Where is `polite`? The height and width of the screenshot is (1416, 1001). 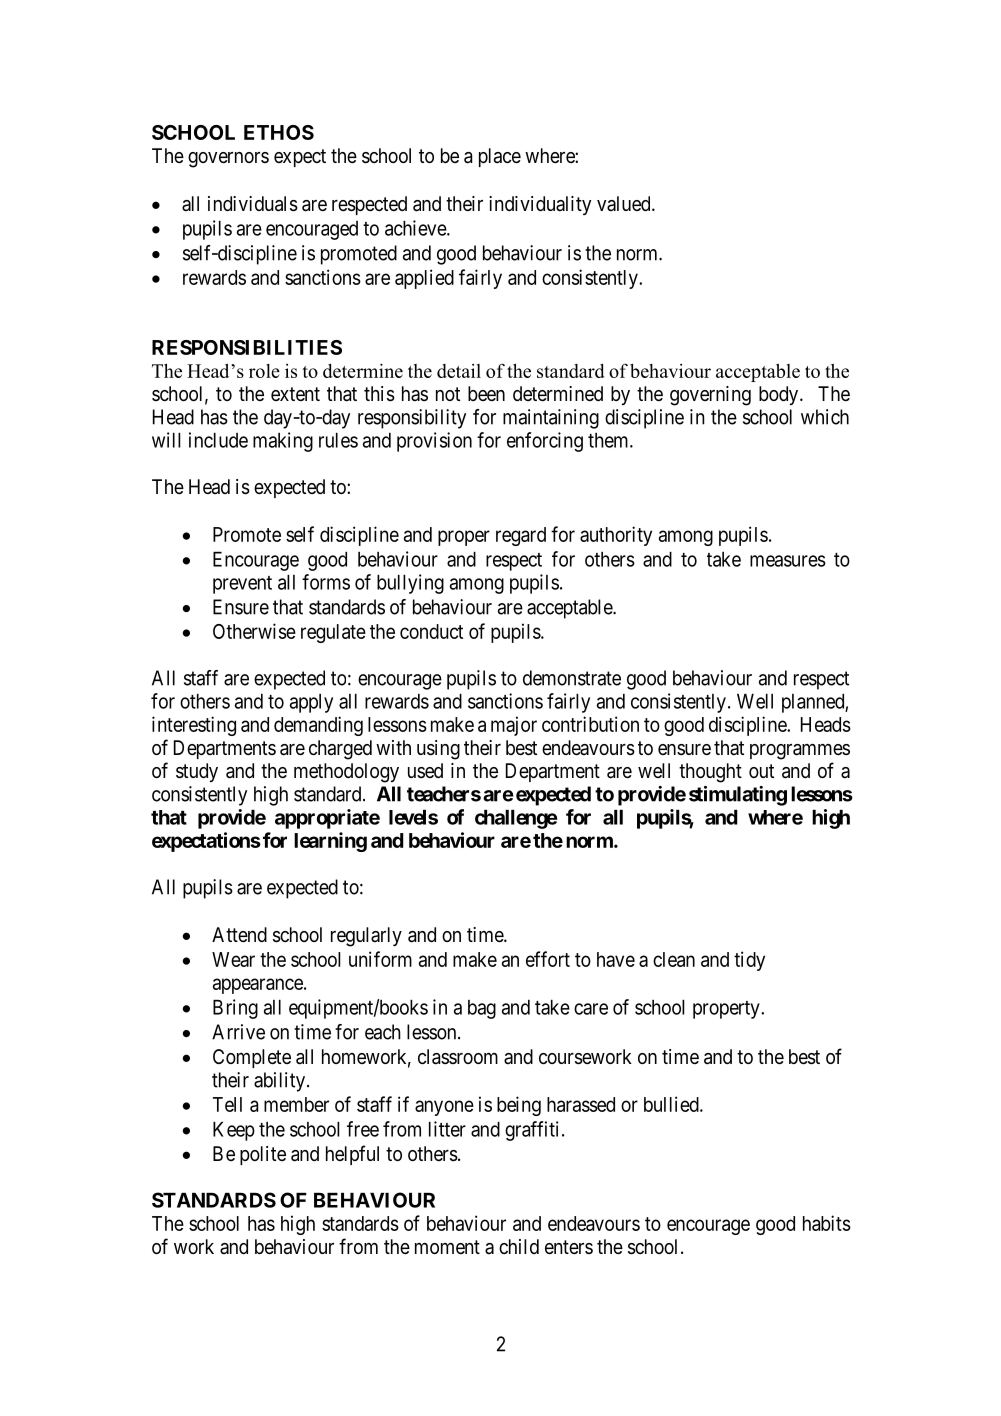 polite is located at coordinates (263, 1155).
